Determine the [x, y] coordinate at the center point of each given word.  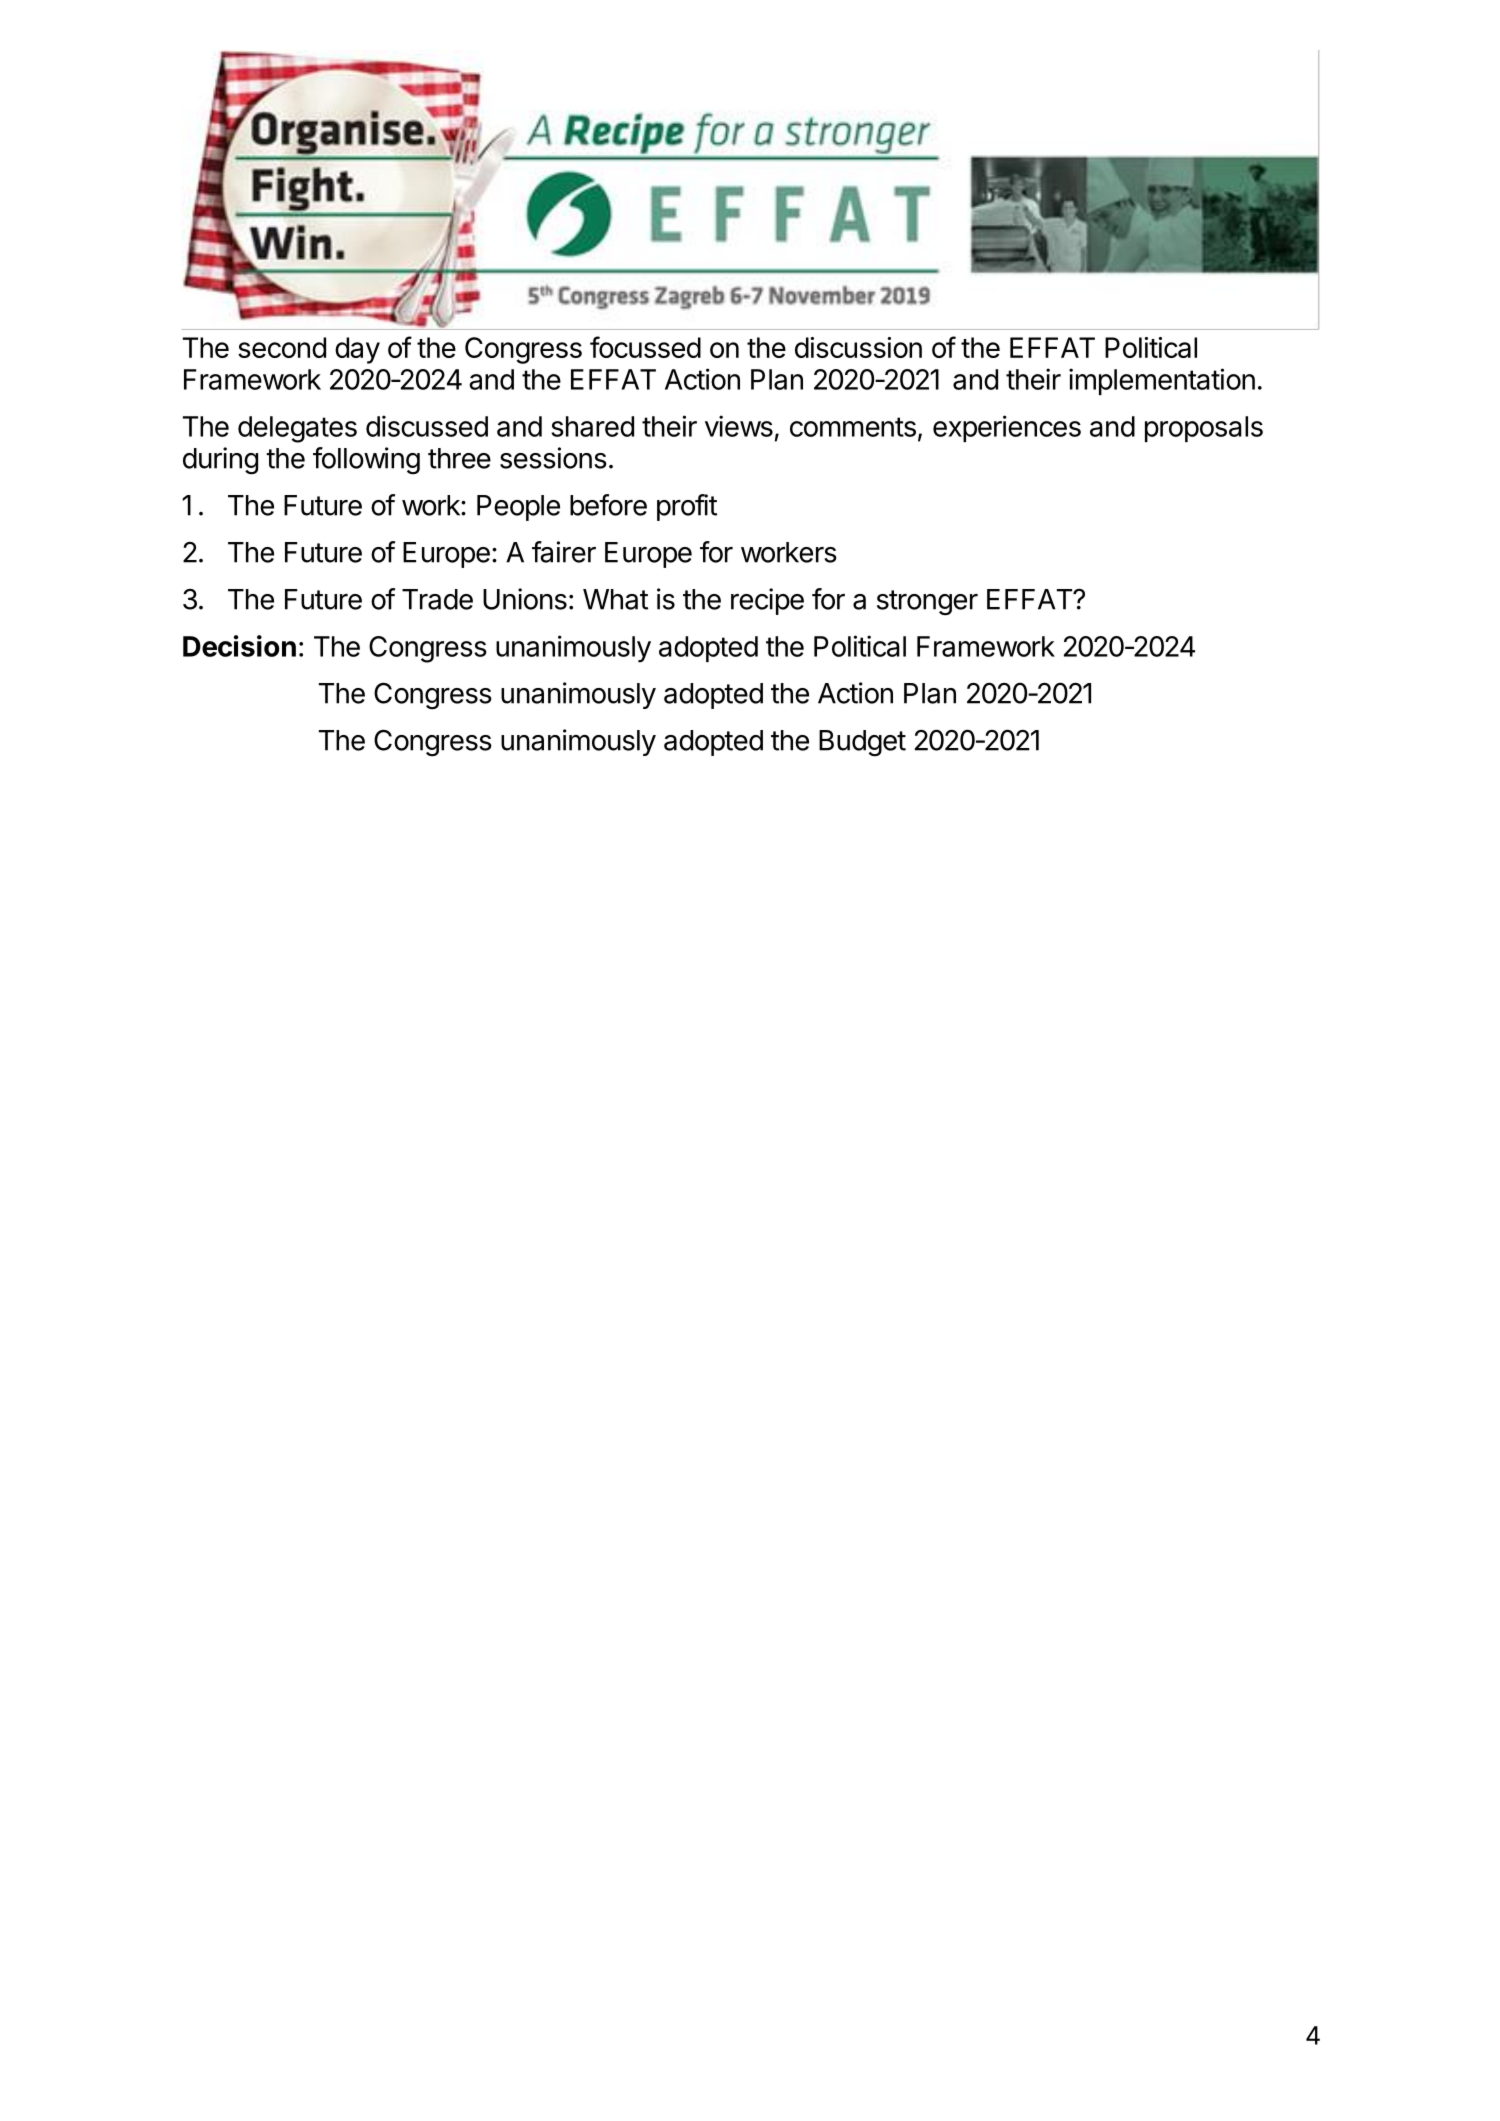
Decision [239, 646]
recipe [767, 601]
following [366, 461]
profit [687, 507]
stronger [927, 603]
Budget [862, 743]
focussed [645, 347]
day [357, 350]
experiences [1007, 428]
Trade [437, 599]
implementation [1162, 381]
